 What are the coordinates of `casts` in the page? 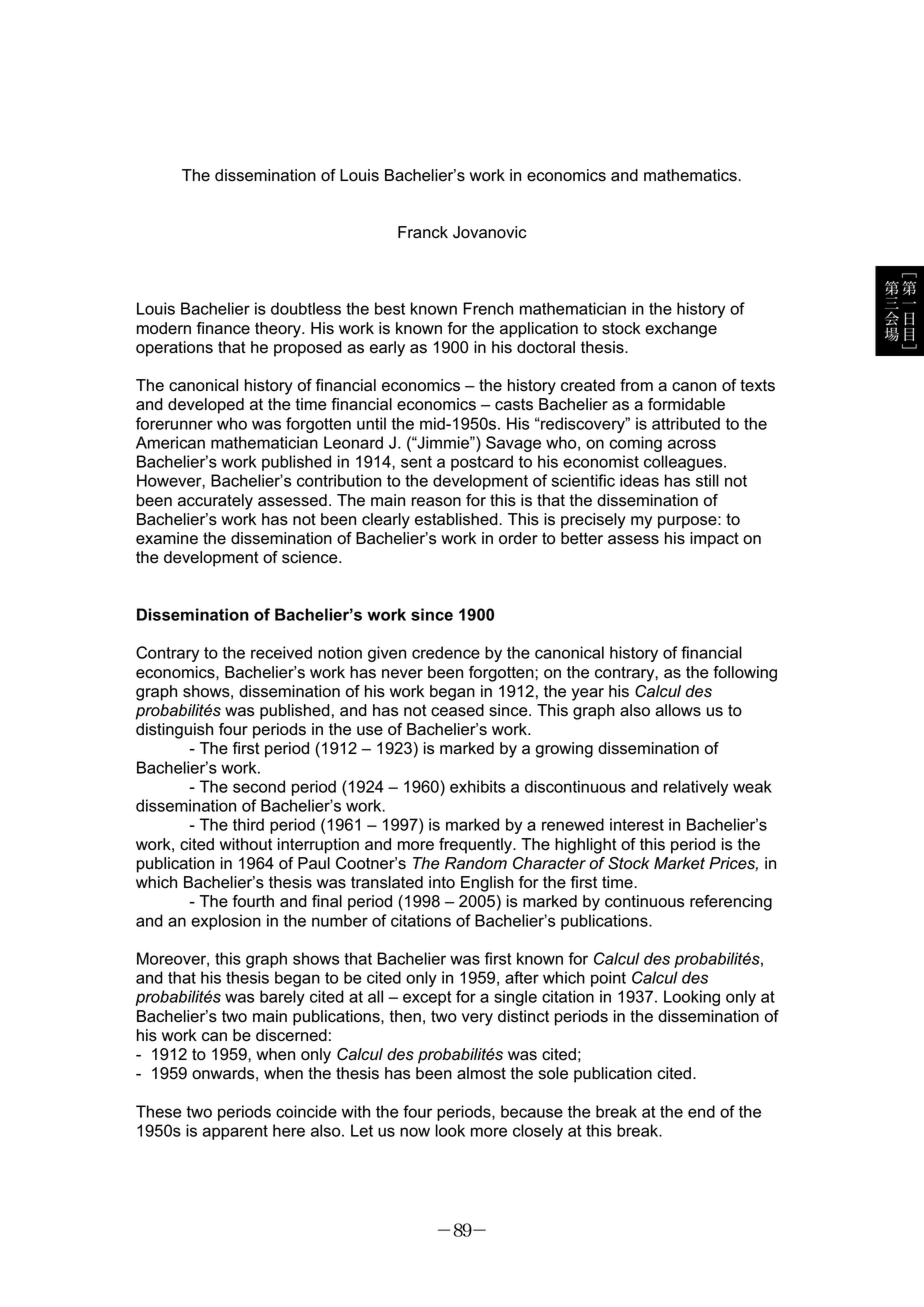 It's located at (514, 404).
